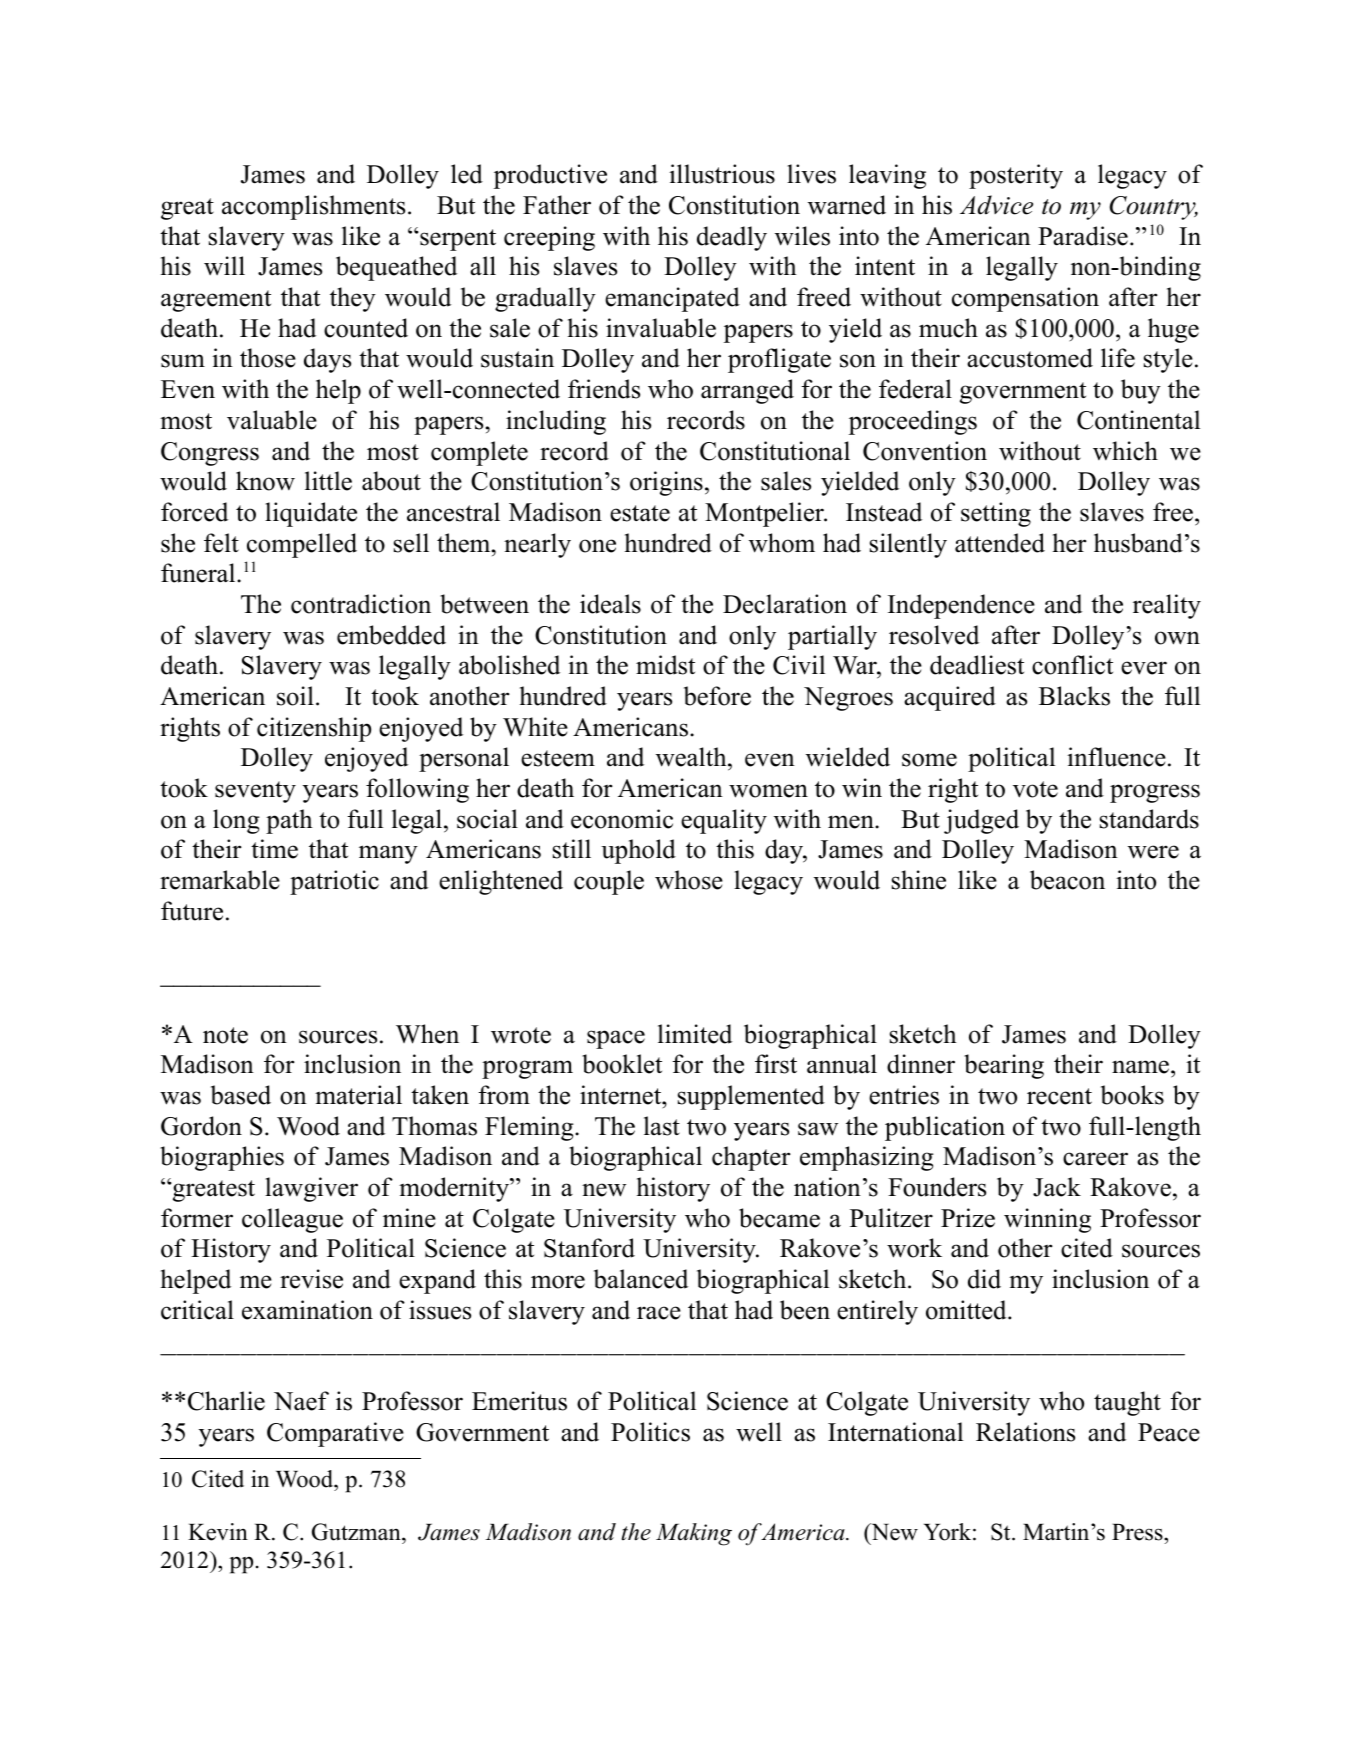  I want to click on accomplishments, so click(313, 207).
